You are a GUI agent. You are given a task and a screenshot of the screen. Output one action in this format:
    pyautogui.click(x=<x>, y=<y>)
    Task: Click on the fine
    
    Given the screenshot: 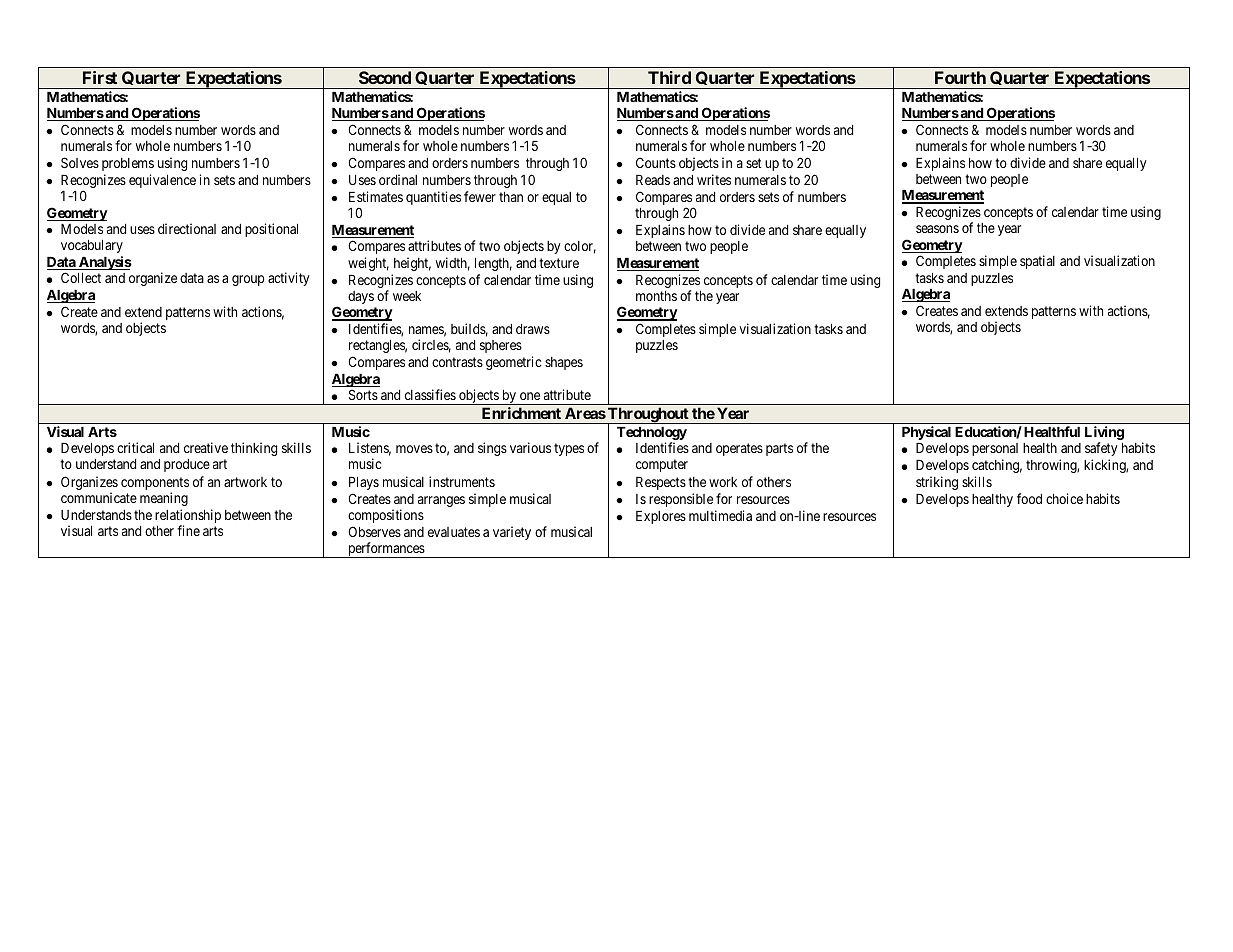 What is the action you would take?
    pyautogui.click(x=188, y=530)
